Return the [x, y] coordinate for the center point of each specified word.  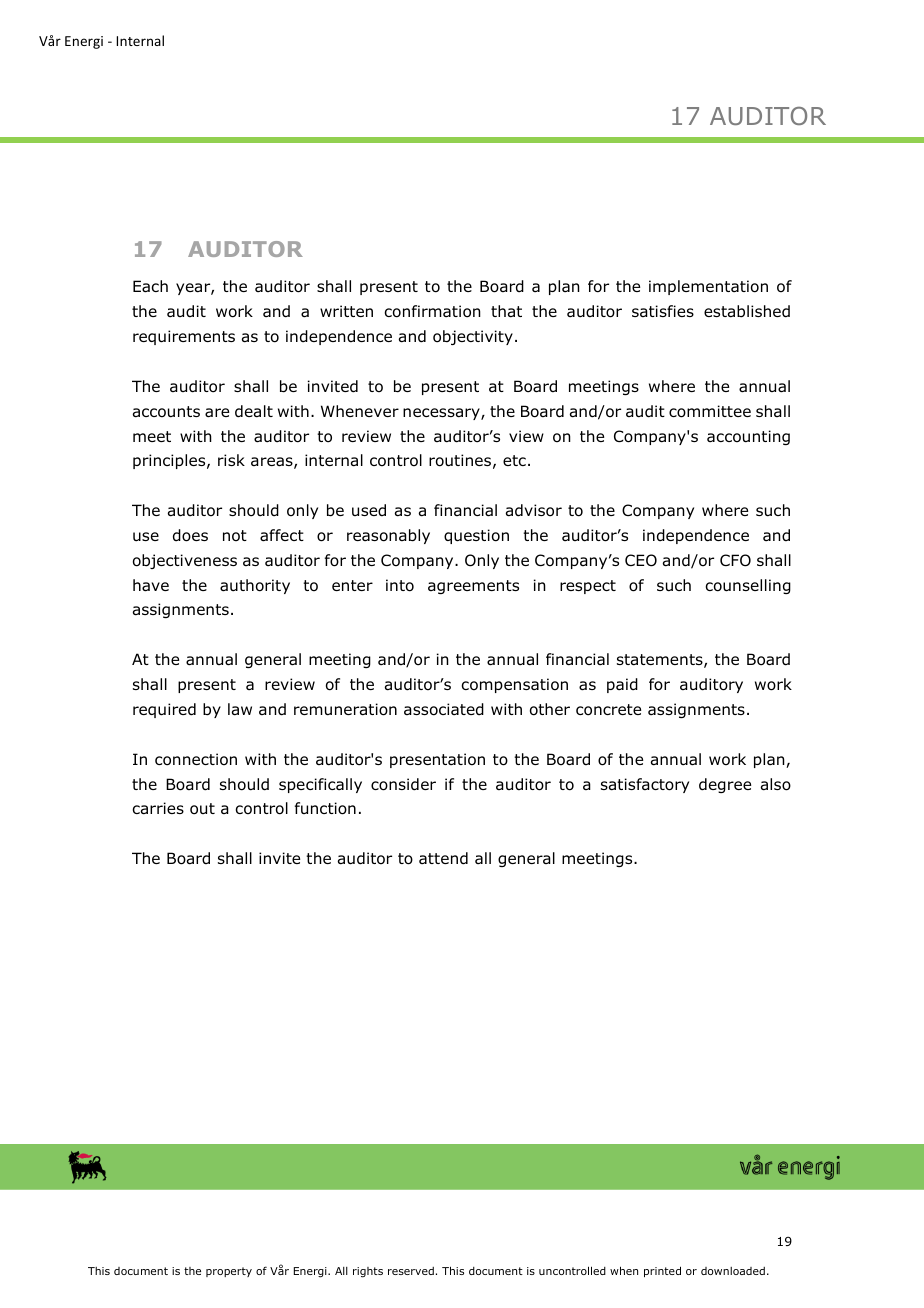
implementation [708, 287]
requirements [184, 337]
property [229, 1272]
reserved [411, 1271]
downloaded [733, 1271]
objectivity [473, 337]
